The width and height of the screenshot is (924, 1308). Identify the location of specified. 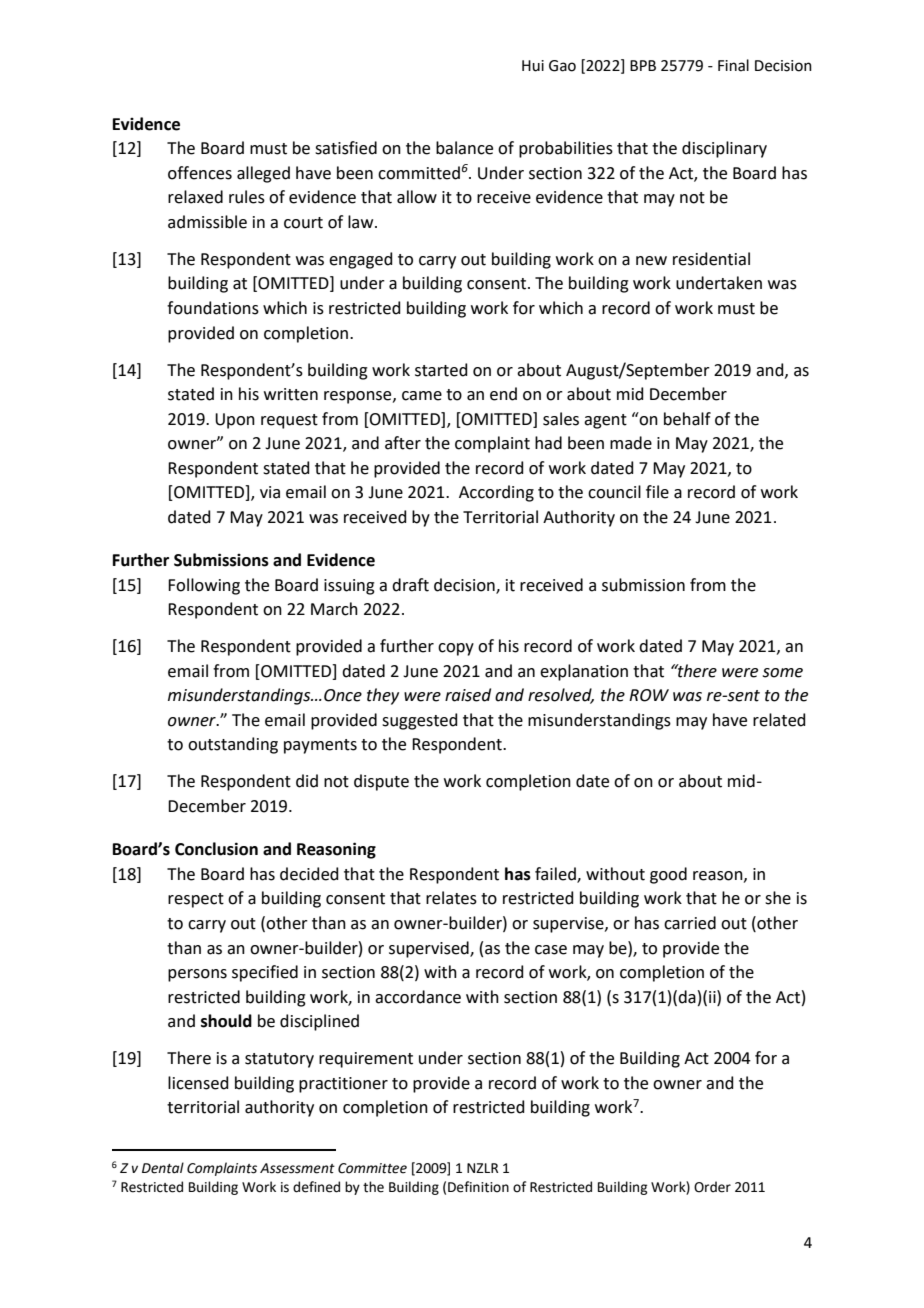
(265, 973).
